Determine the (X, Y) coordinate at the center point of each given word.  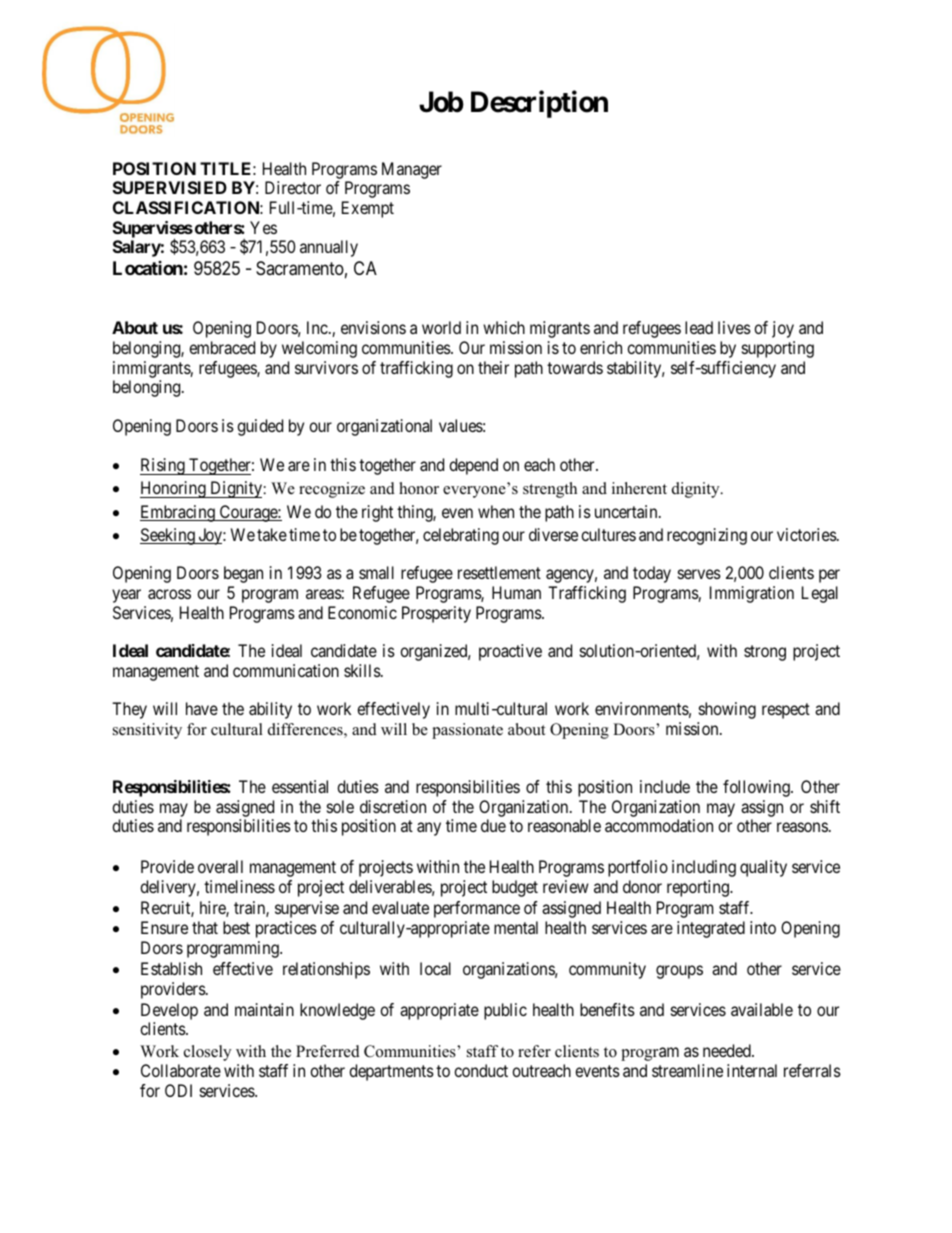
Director (293, 187)
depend (473, 466)
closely (207, 1053)
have (202, 708)
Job (441, 102)
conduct (481, 1070)
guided (260, 427)
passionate (467, 731)
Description (539, 104)
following (757, 788)
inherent (639, 488)
